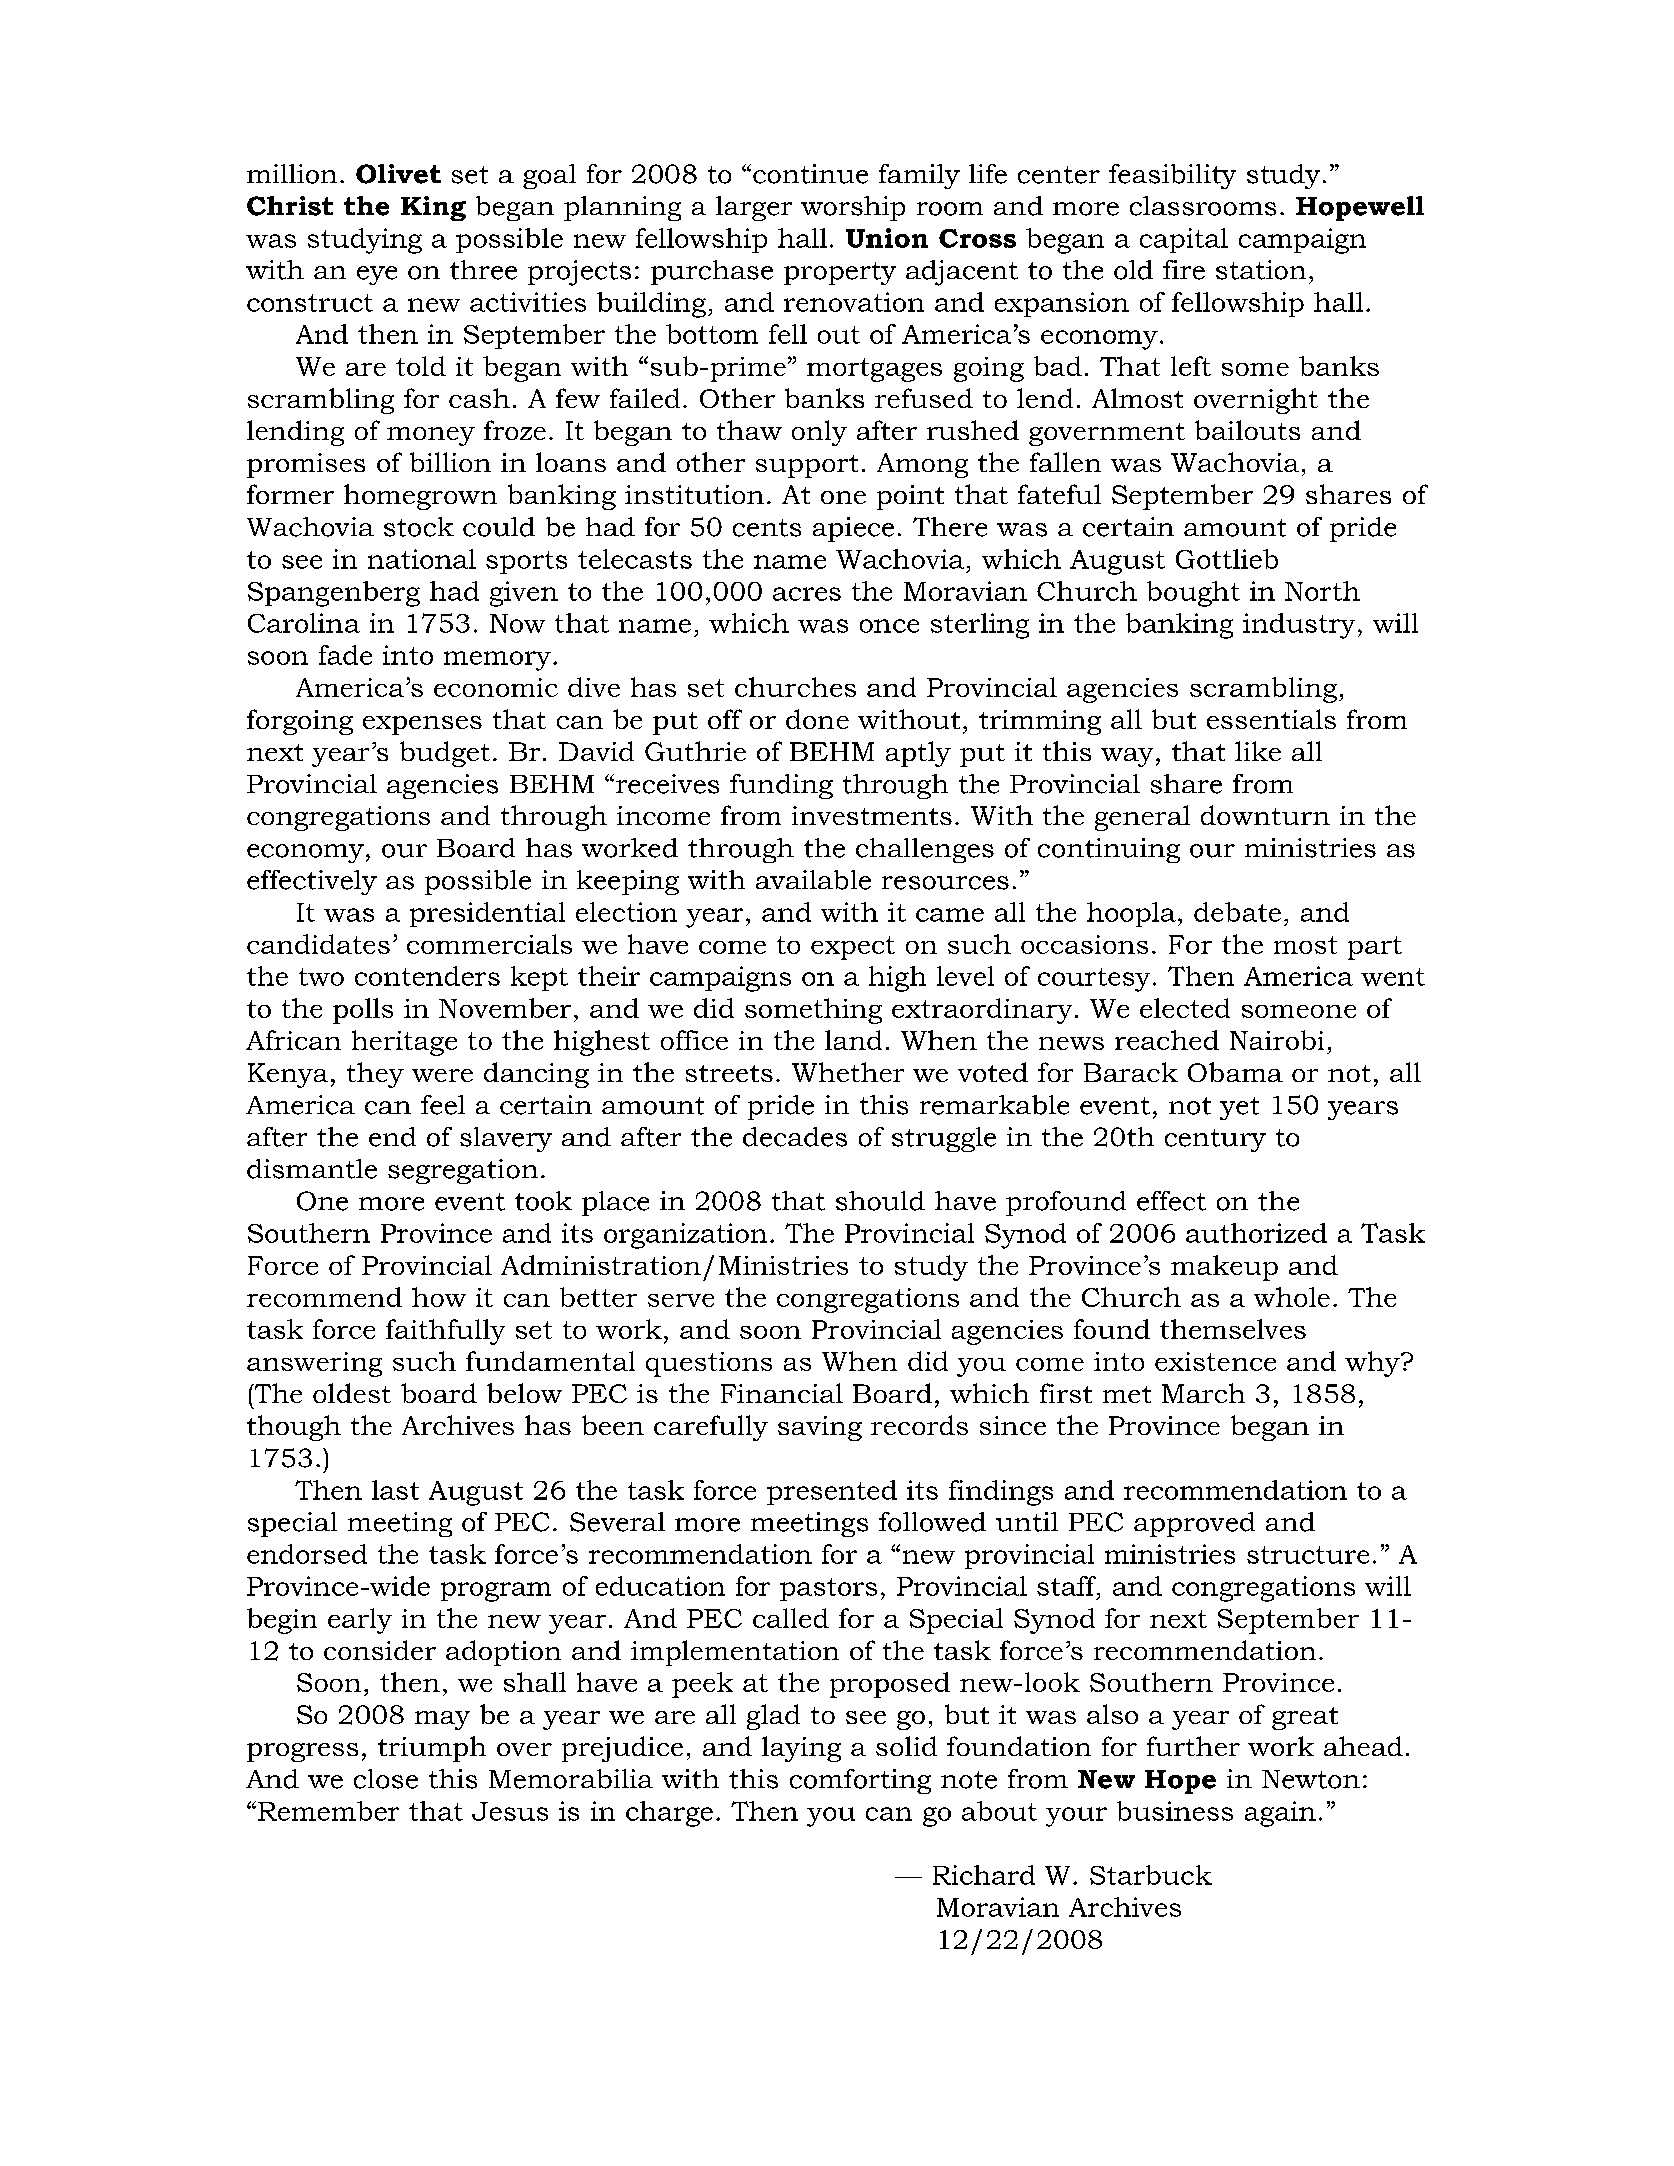 This screenshot has height=2166, width=1674. What do you see at coordinates (352, 1393) in the screenshot?
I see `oldest` at bounding box center [352, 1393].
